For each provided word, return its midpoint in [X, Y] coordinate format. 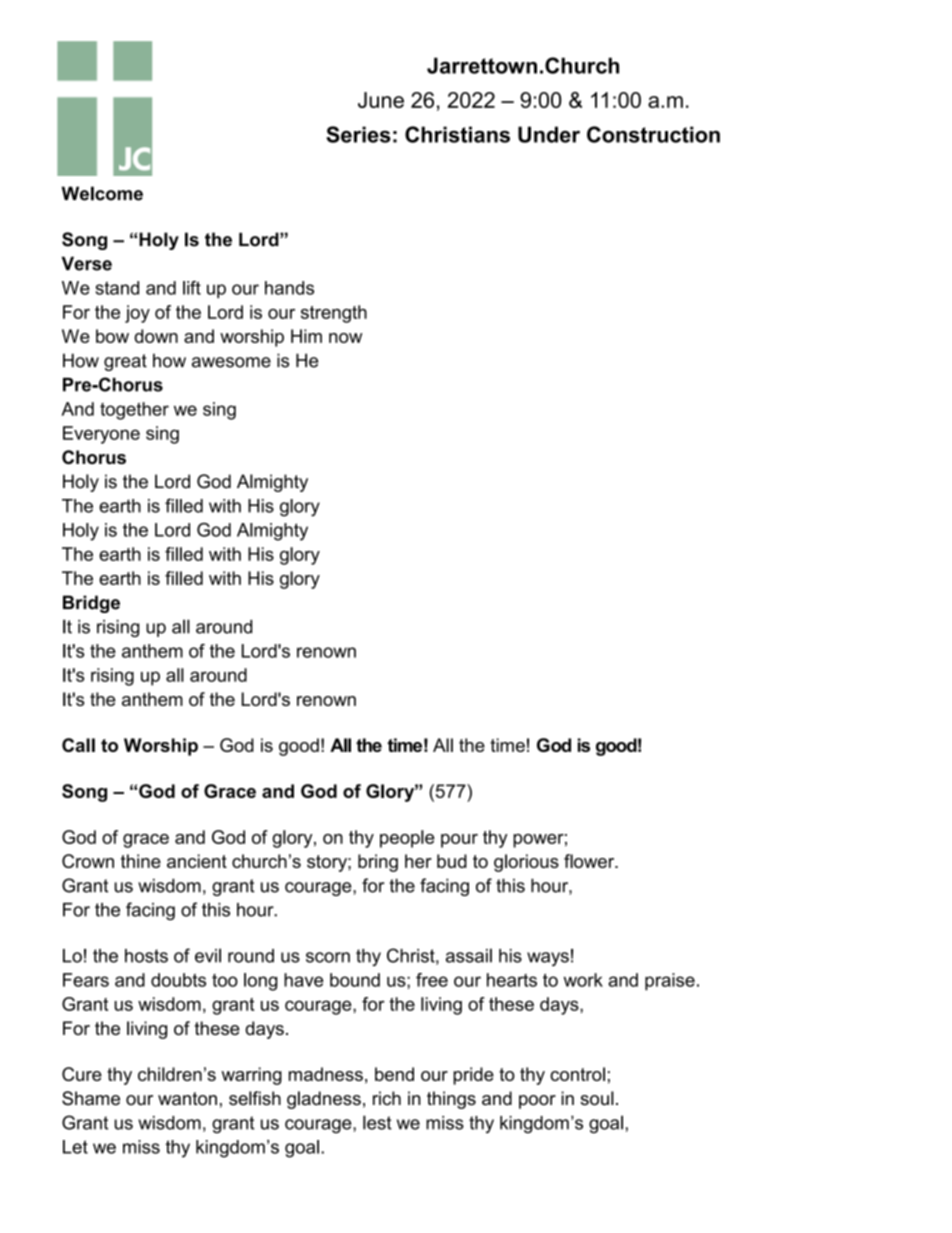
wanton [187, 1099]
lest [377, 1122]
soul [597, 1098]
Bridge [91, 604]
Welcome [102, 193]
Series [358, 134]
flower [590, 861]
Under [549, 134]
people [407, 839]
